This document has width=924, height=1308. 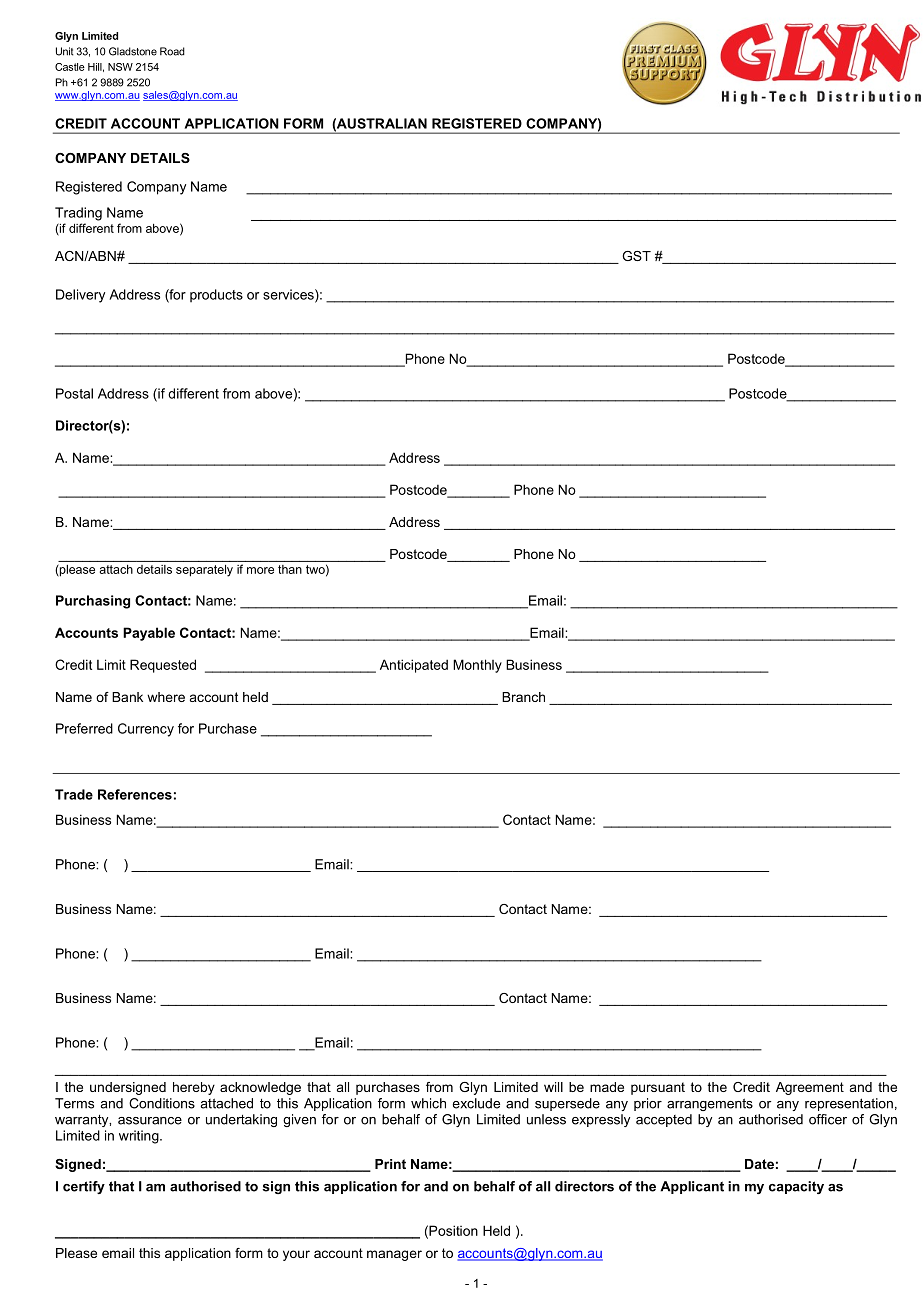 I want to click on certify, so click(x=84, y=1187).
